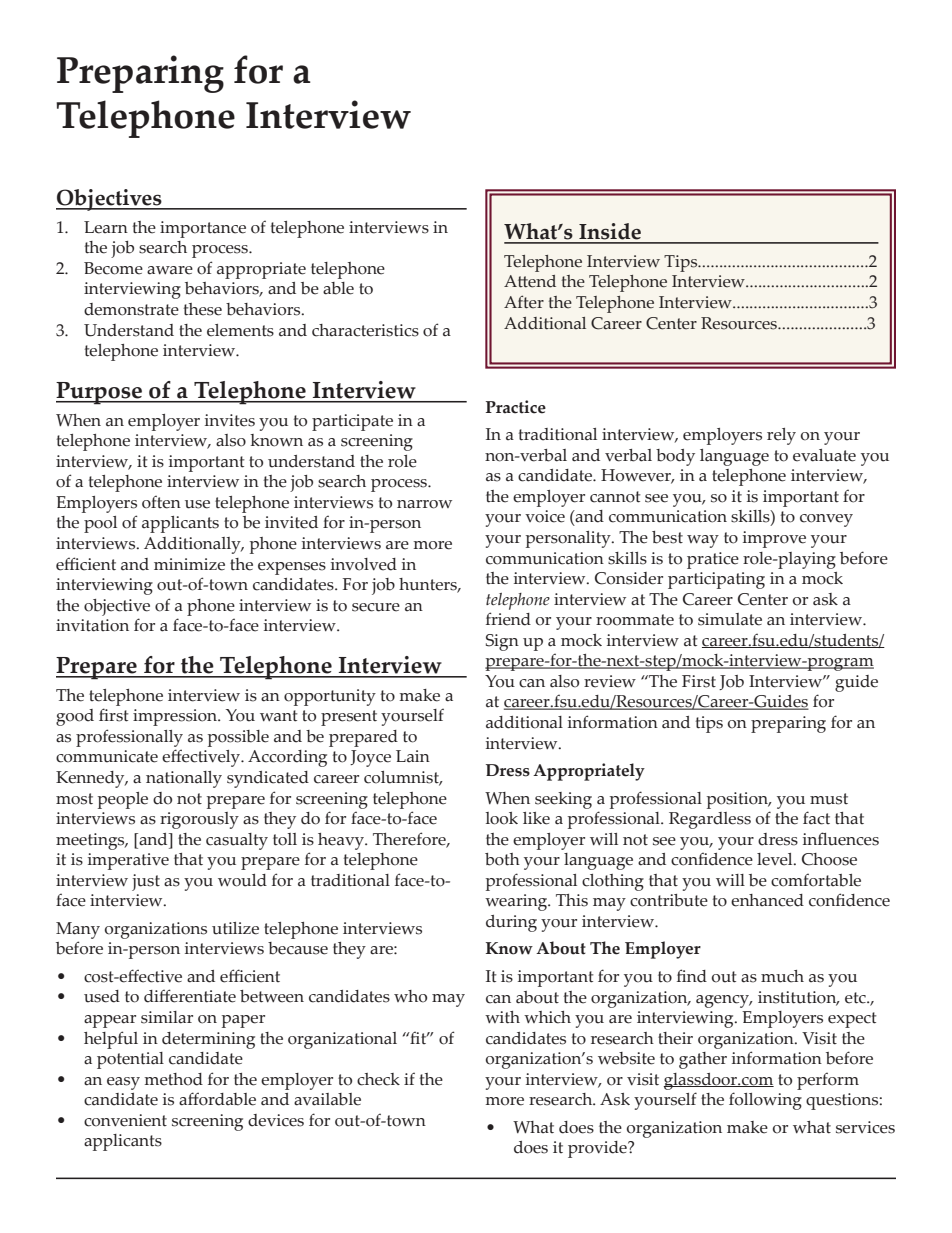  What do you see at coordinates (125, 1120) in the document?
I see `convenient` at bounding box center [125, 1120].
